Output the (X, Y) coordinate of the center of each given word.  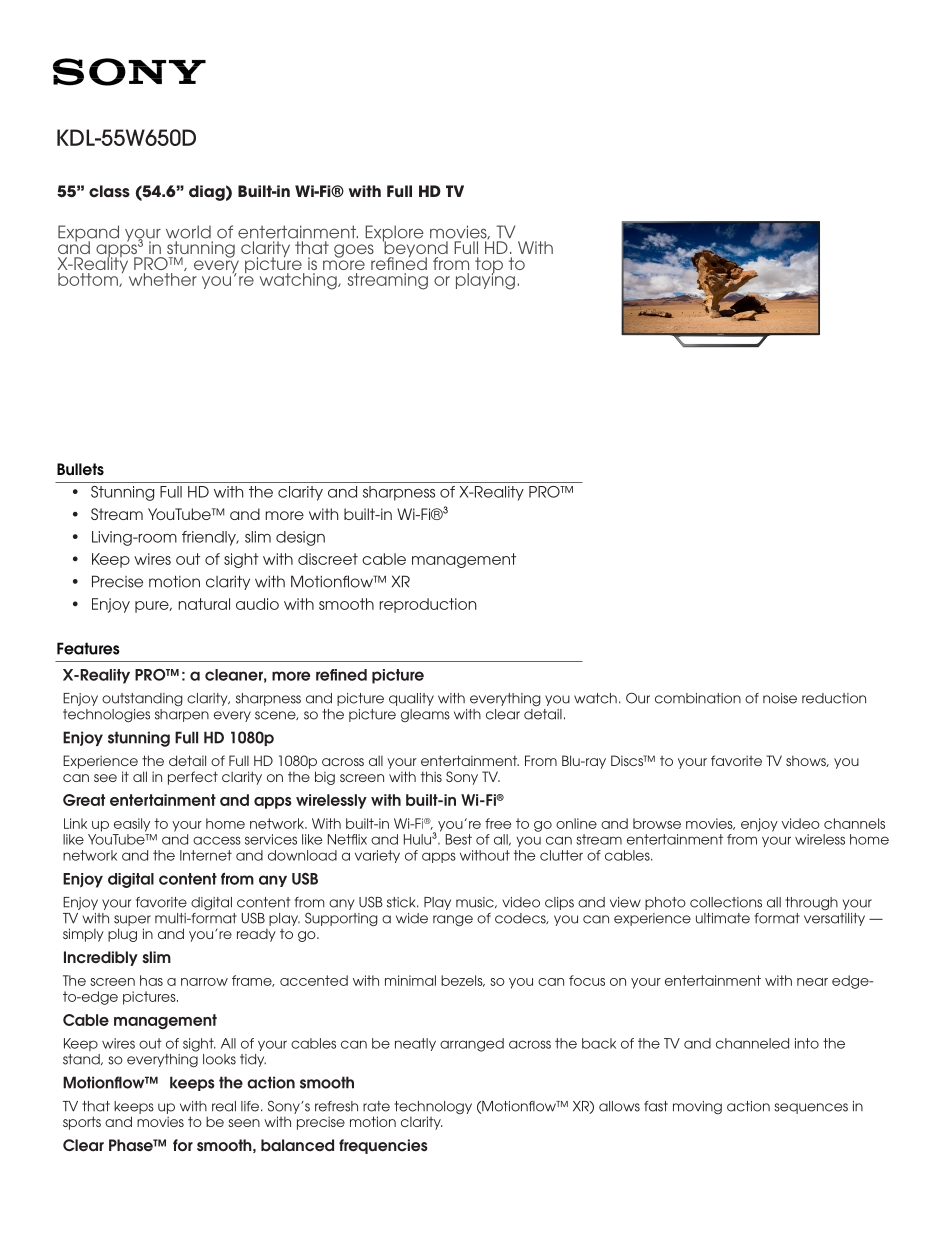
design (300, 538)
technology (433, 1109)
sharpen (182, 714)
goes (354, 251)
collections (726, 902)
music (476, 902)
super (132, 920)
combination (698, 698)
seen (244, 1123)
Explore (394, 234)
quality (411, 699)
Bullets (80, 469)
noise (780, 698)
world (188, 232)
